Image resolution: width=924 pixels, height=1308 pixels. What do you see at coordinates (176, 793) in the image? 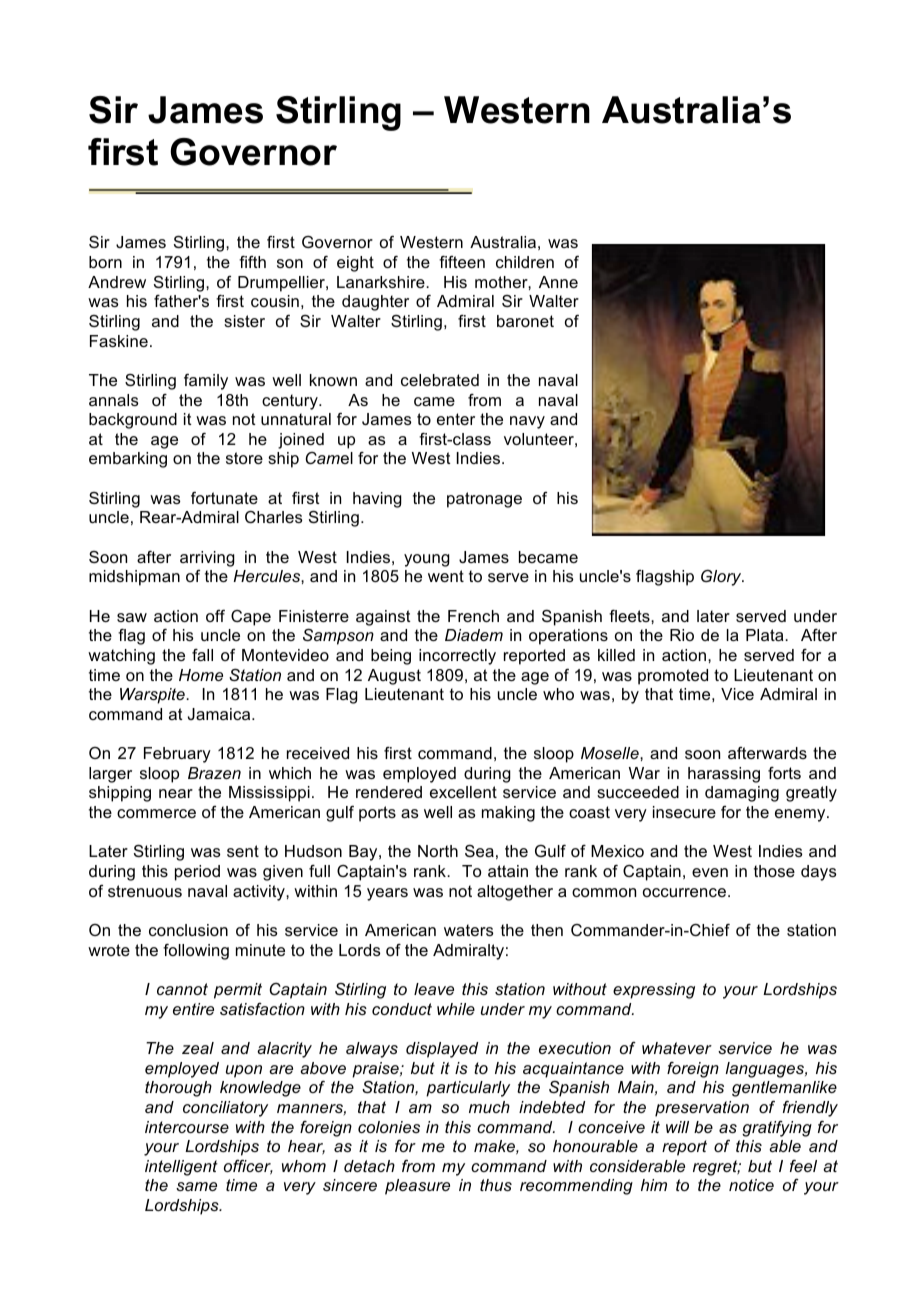
I see `near` at bounding box center [176, 793].
